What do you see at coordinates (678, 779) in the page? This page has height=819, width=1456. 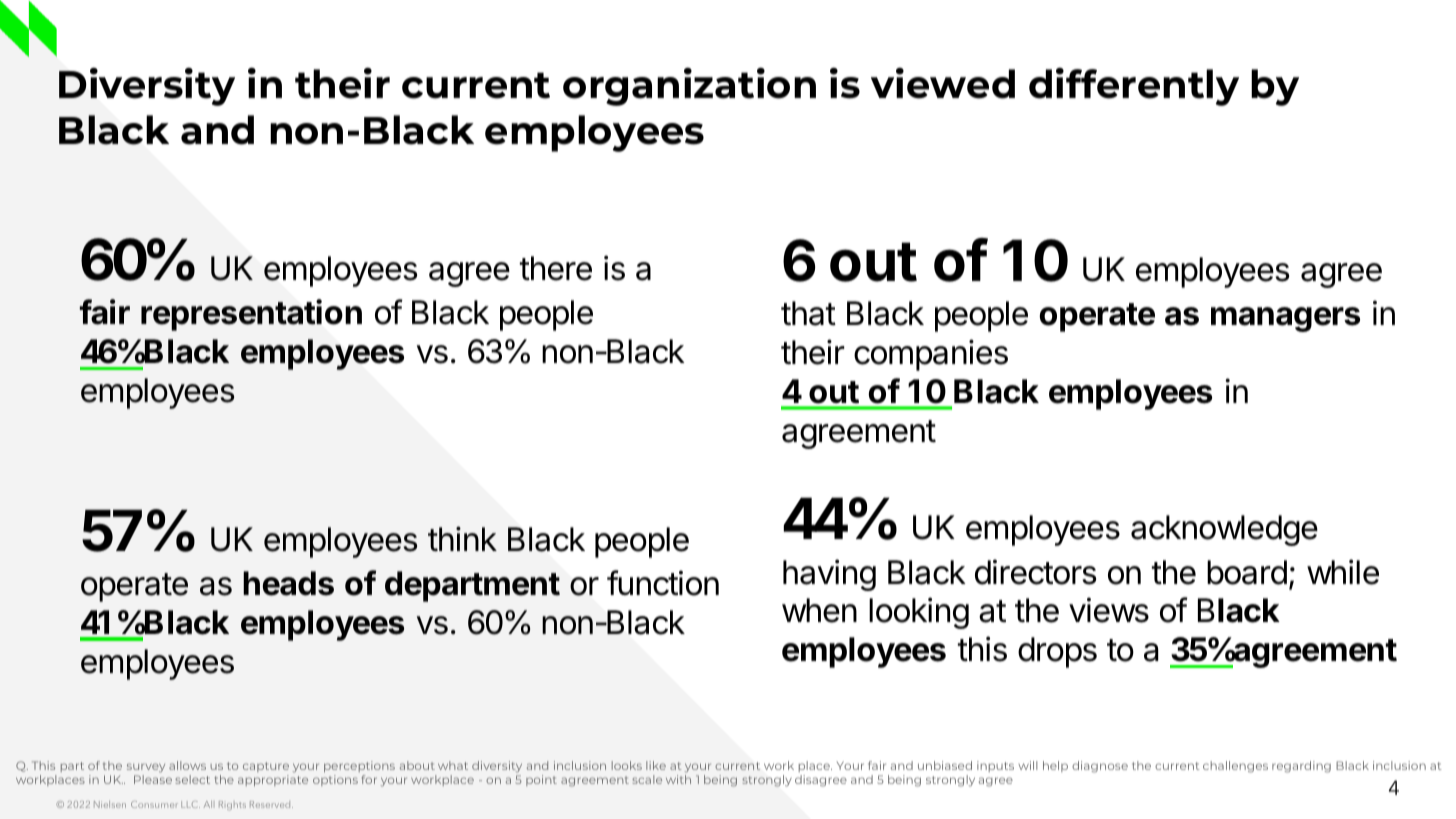 I see `with` at bounding box center [678, 779].
